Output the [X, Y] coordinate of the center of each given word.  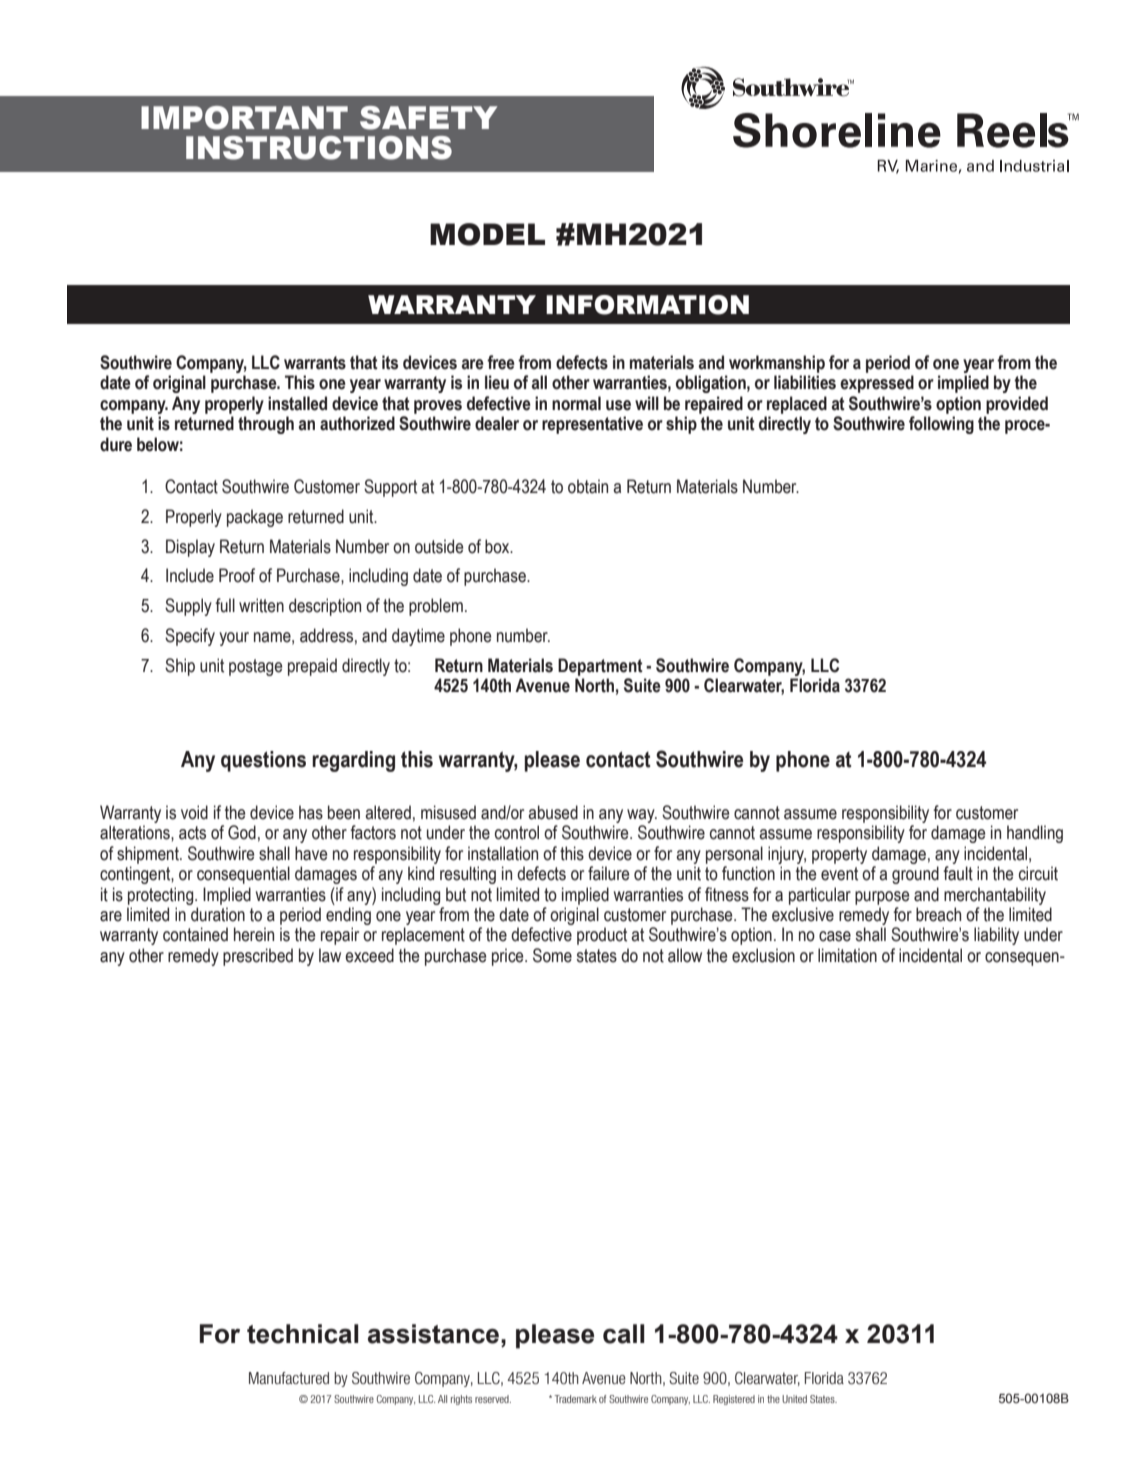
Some [552, 955]
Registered [734, 1400]
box [498, 546]
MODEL [487, 234]
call [624, 1334]
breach [938, 914]
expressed [877, 384]
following [941, 425]
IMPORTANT [244, 118]
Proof [237, 575]
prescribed [258, 957]
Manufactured [289, 1378]
